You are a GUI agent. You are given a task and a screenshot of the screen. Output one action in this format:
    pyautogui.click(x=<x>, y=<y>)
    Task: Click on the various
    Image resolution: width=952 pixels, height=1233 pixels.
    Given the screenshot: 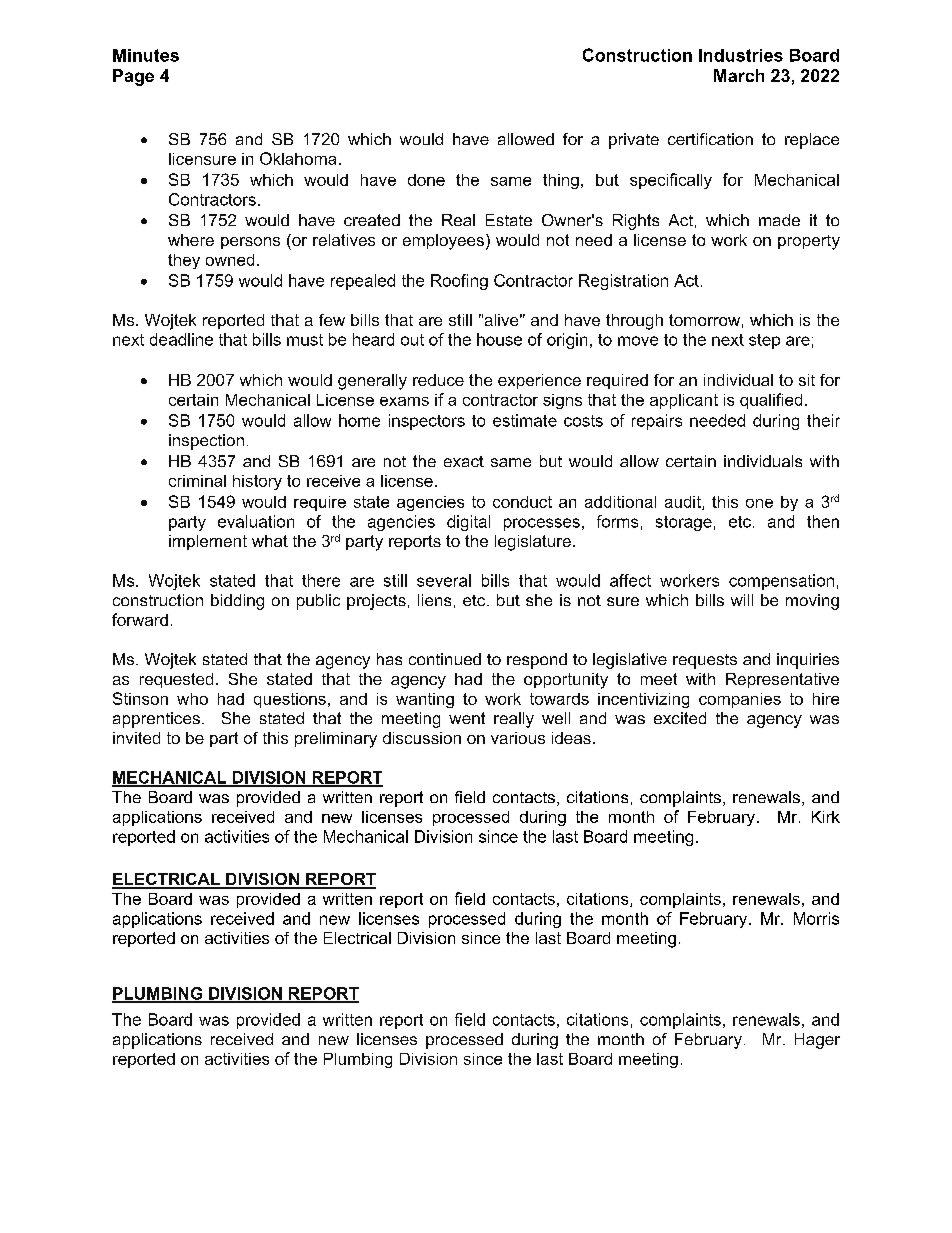 What is the action you would take?
    pyautogui.click(x=518, y=738)
